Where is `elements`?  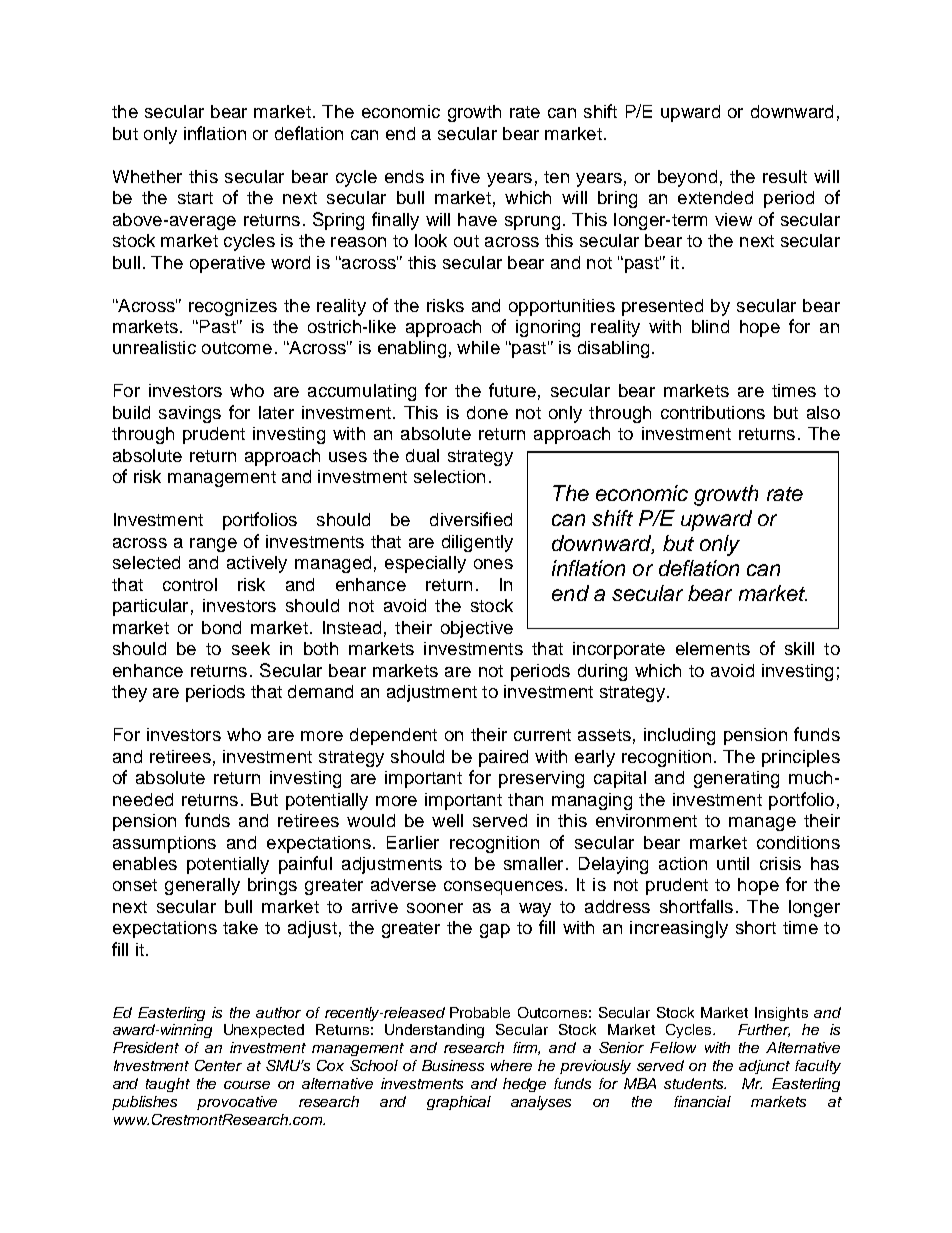
elements is located at coordinates (713, 648).
